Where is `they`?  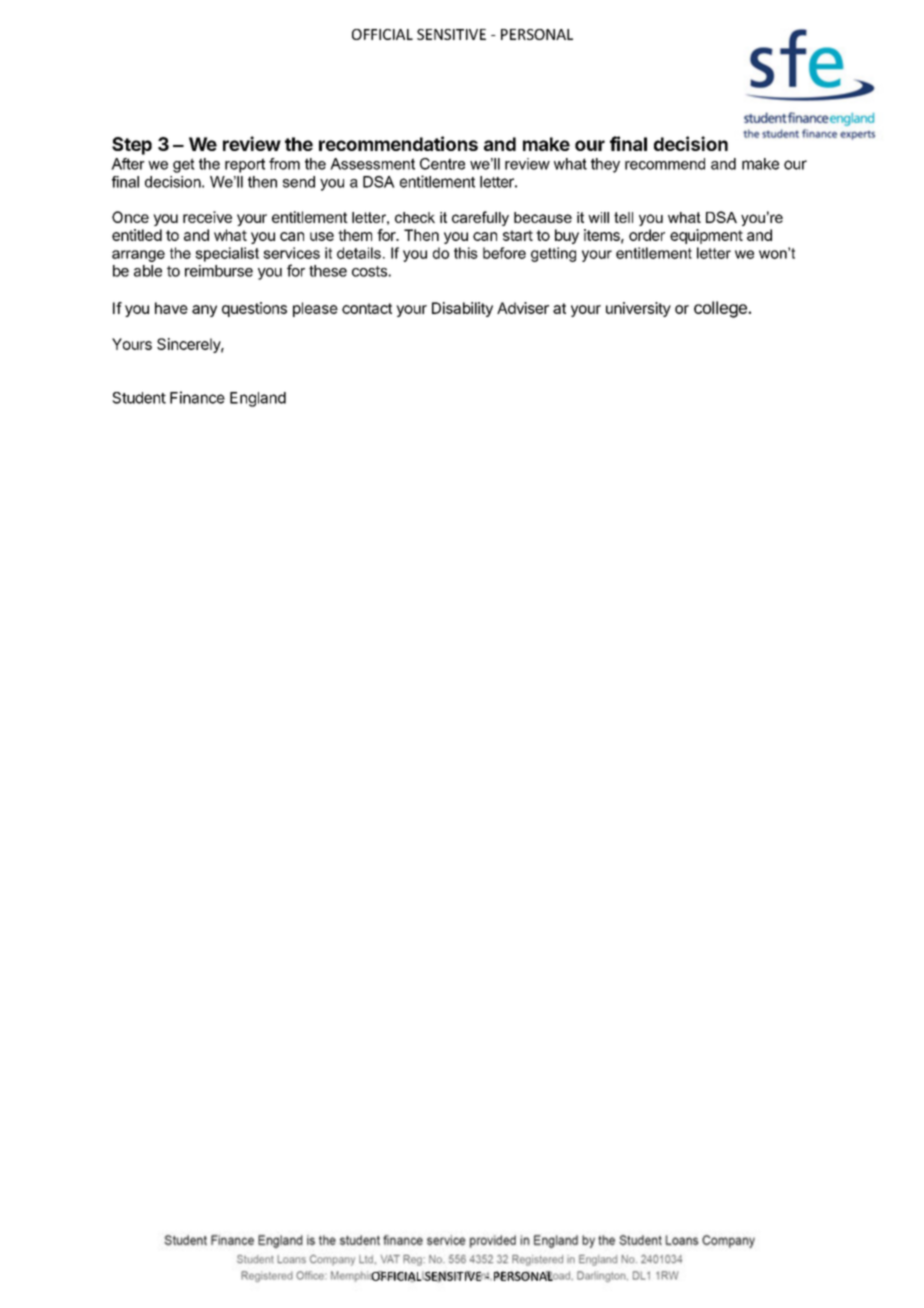 they is located at coordinates (605, 165).
